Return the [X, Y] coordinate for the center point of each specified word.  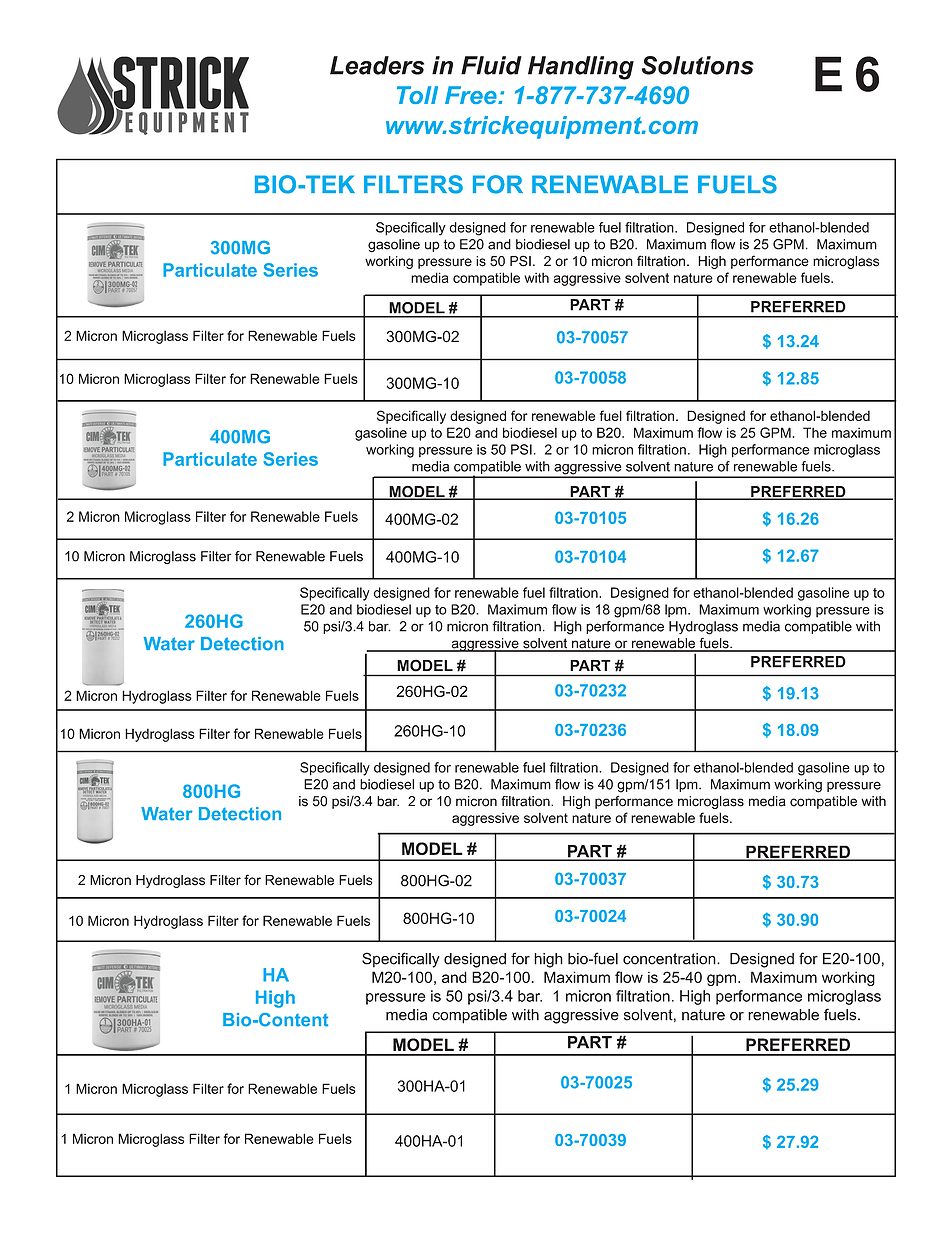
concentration [670, 959]
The [815, 432]
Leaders [377, 65]
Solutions [698, 65]
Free [472, 95]
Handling [581, 68]
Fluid [491, 65]
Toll [417, 95]
